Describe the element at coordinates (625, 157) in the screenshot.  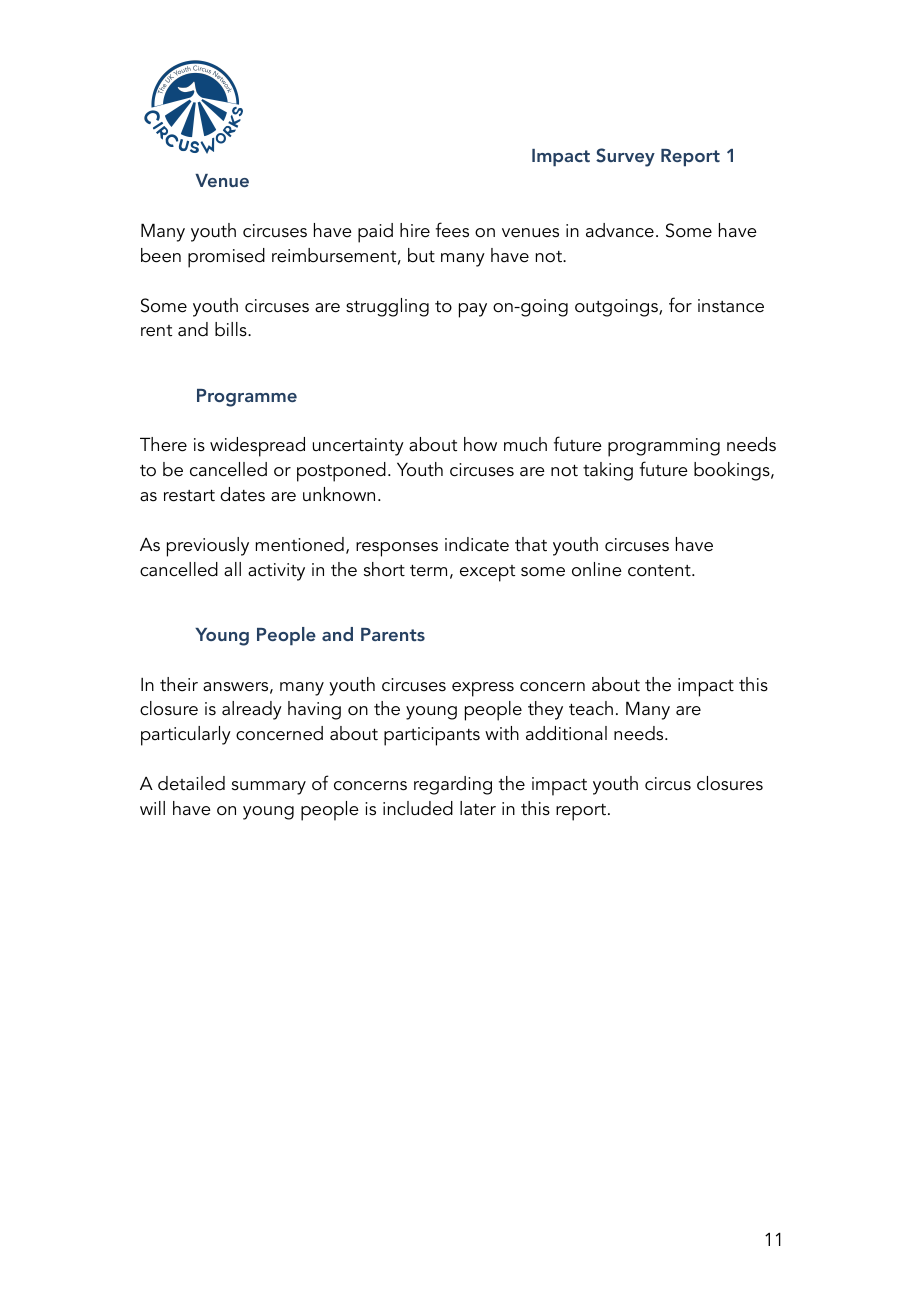
I see `Survey` at that location.
